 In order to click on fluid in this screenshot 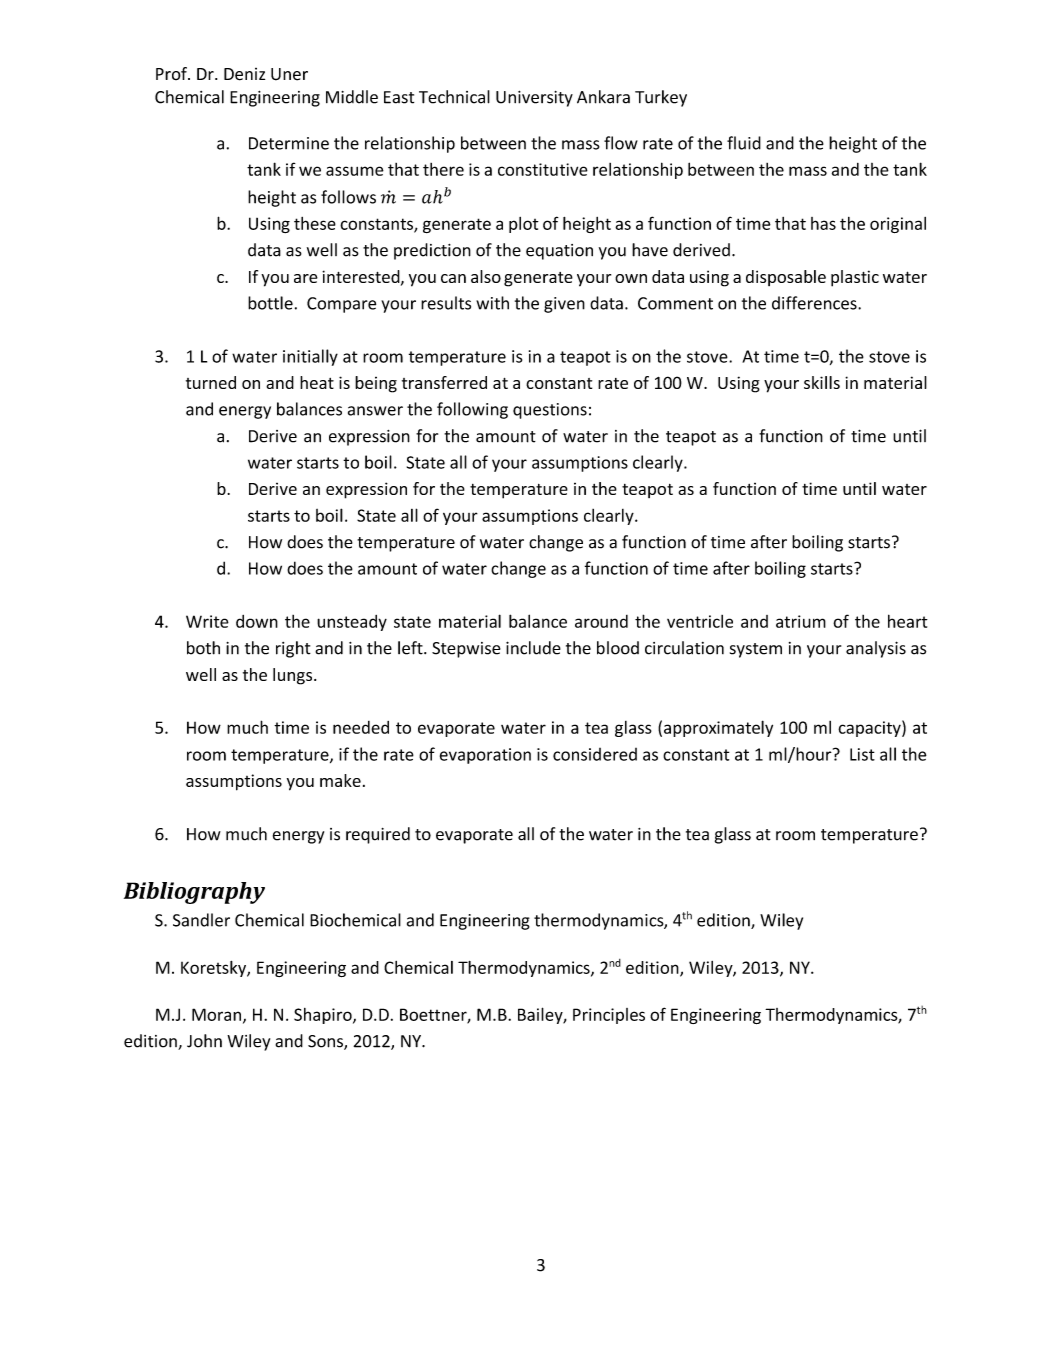, I will do `click(744, 143)`.
